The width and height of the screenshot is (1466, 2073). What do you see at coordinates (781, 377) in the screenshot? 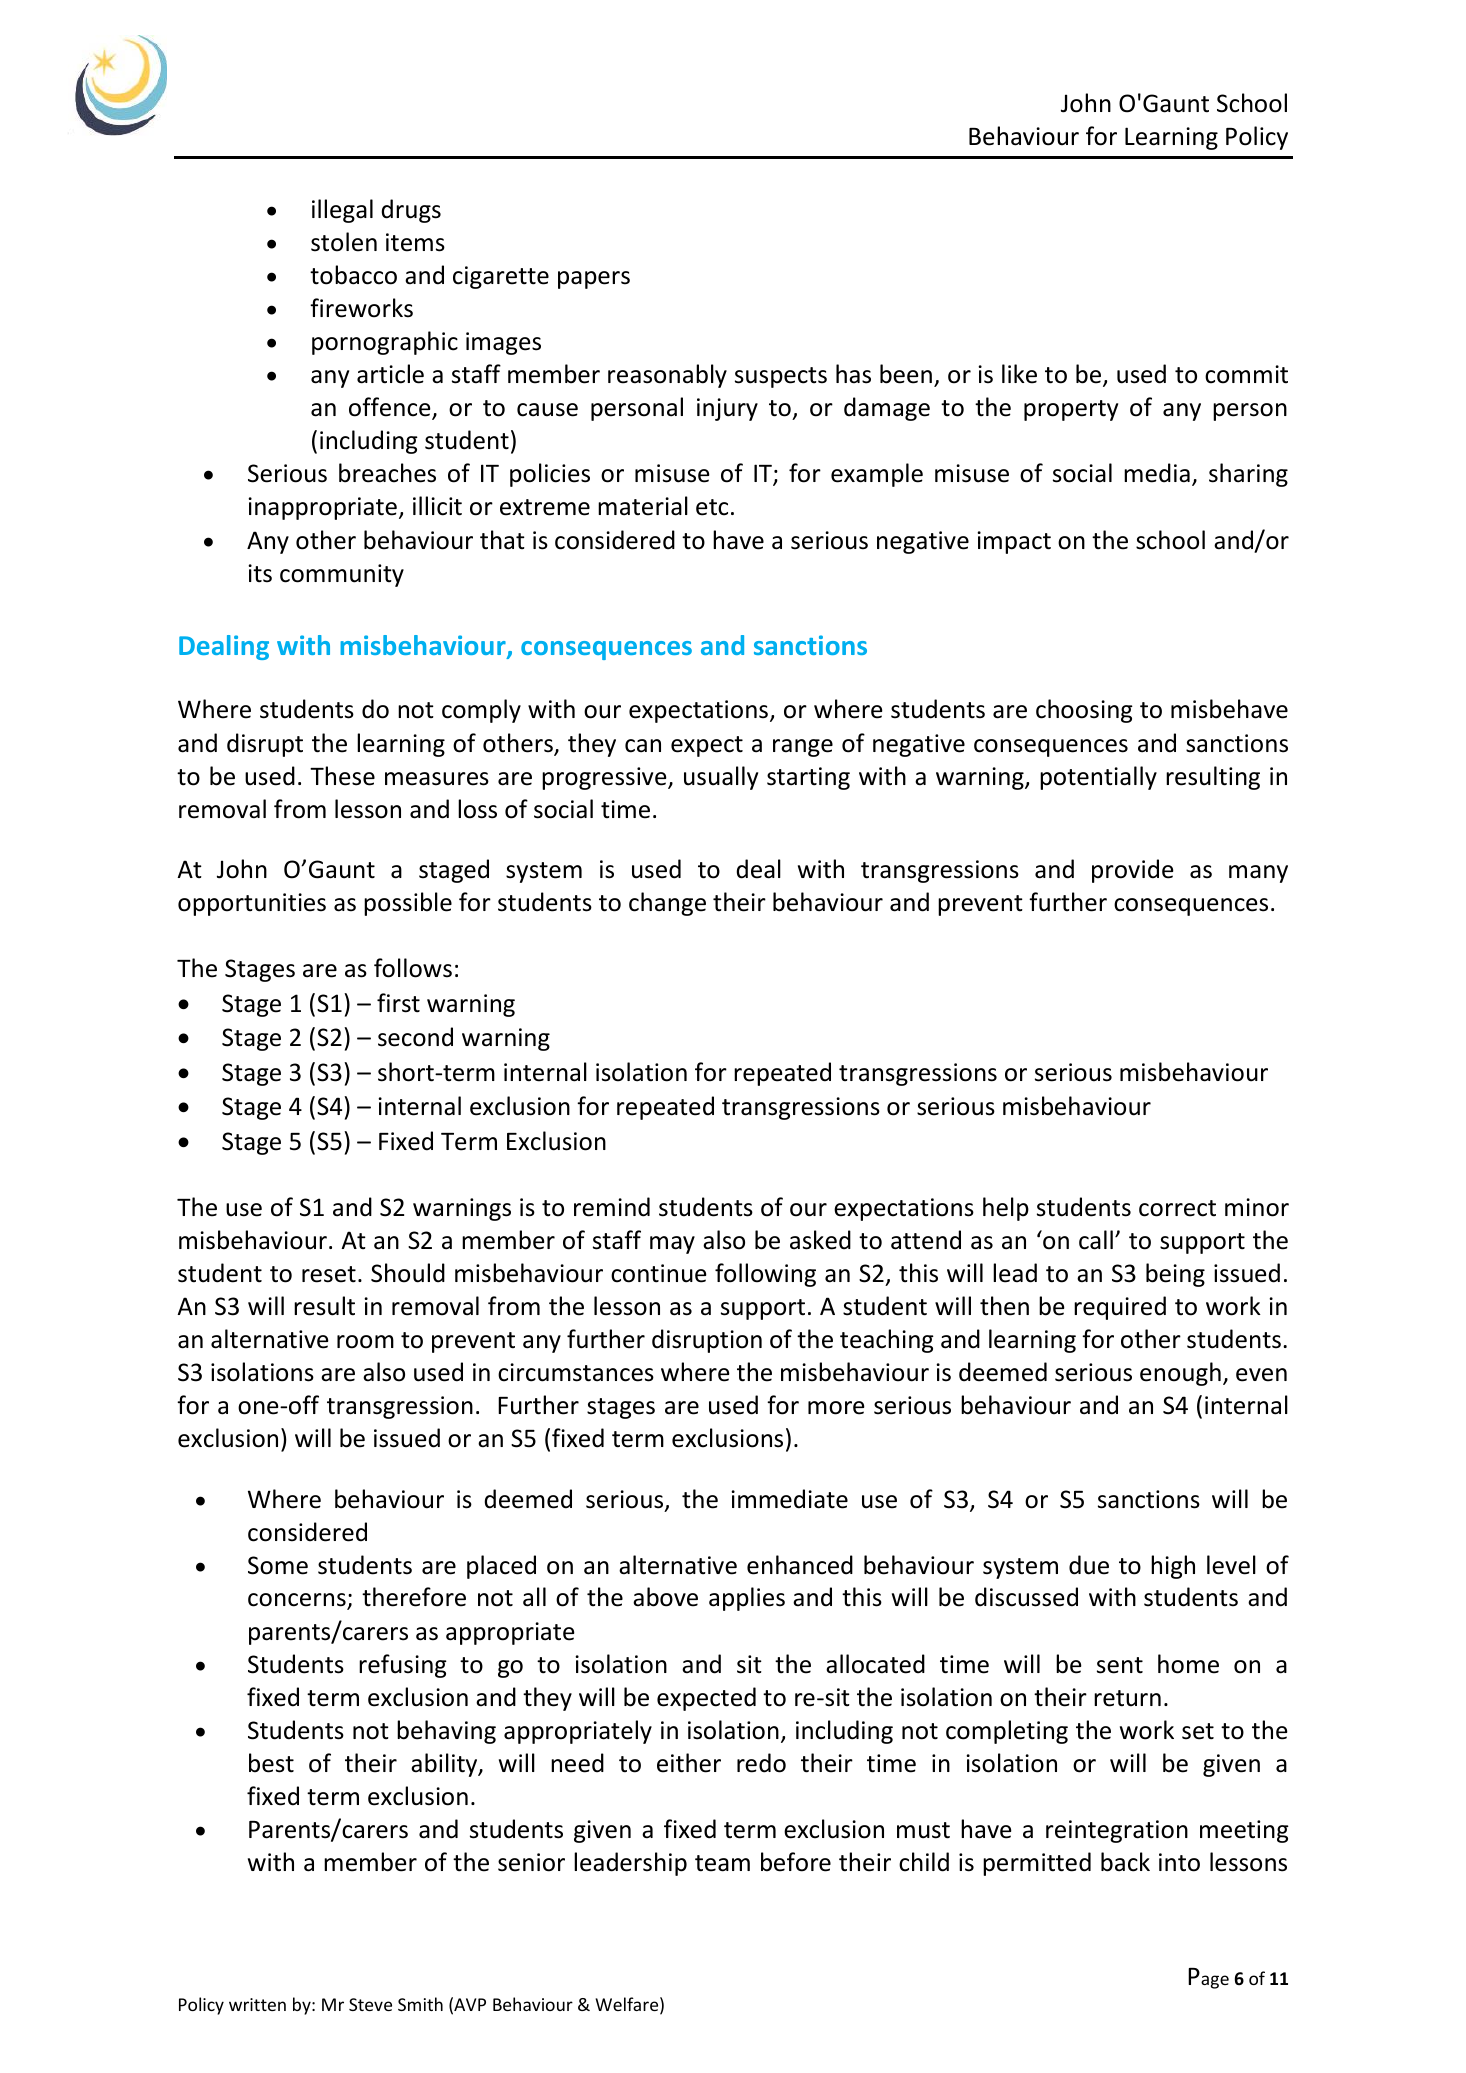
I see `suspects` at bounding box center [781, 377].
